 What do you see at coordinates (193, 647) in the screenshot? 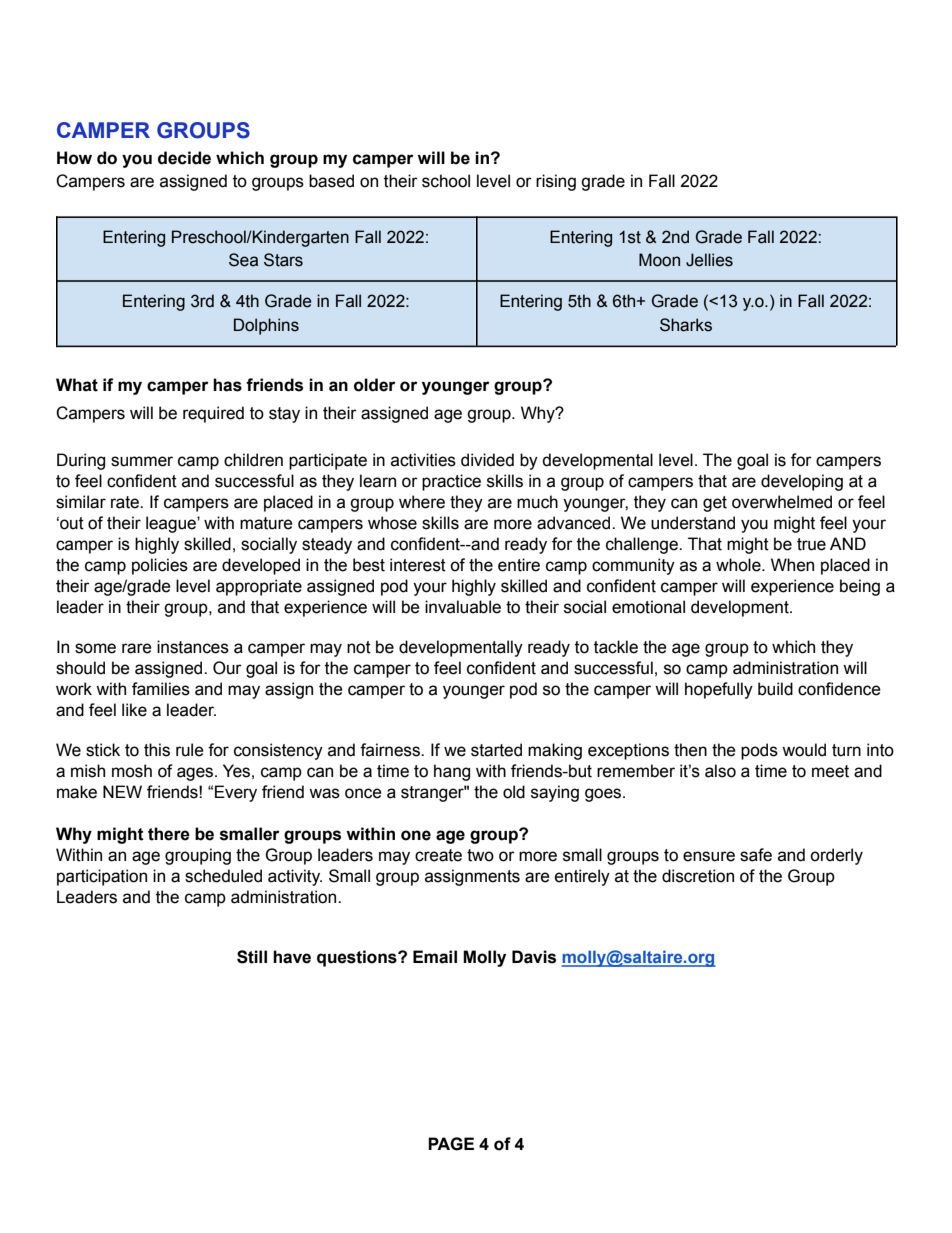
I see `instances` at bounding box center [193, 647].
